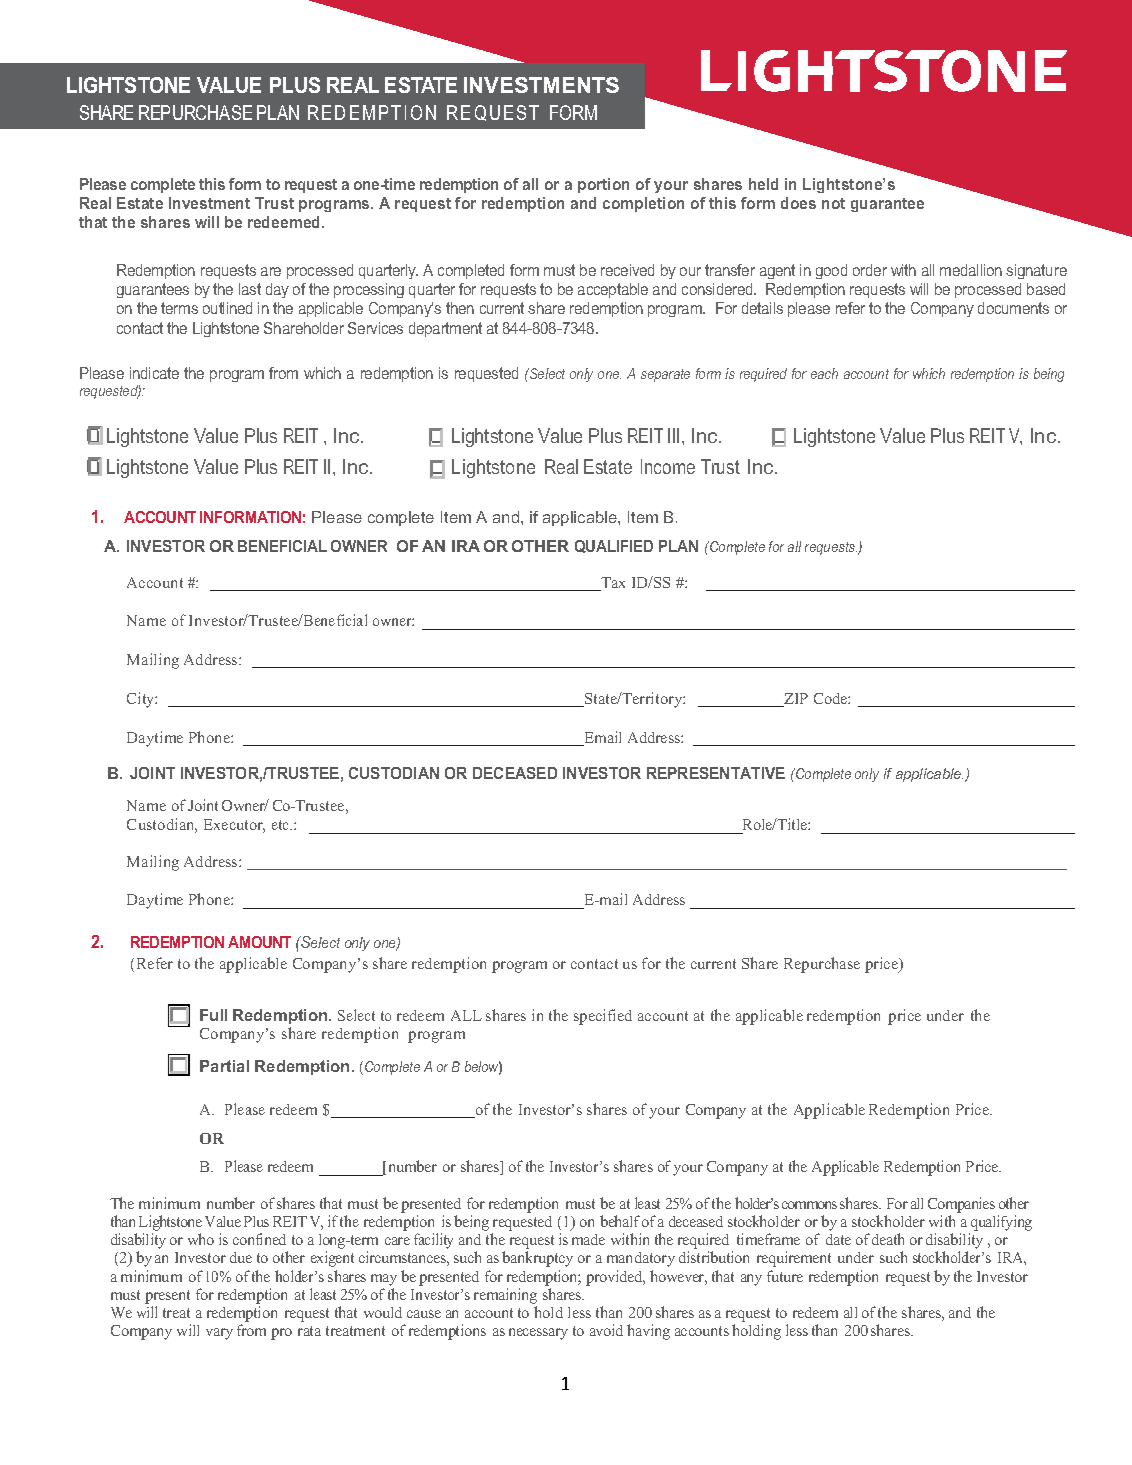 The width and height of the document is (1132, 1465). What do you see at coordinates (888, 1239) in the document?
I see `death` at bounding box center [888, 1239].
